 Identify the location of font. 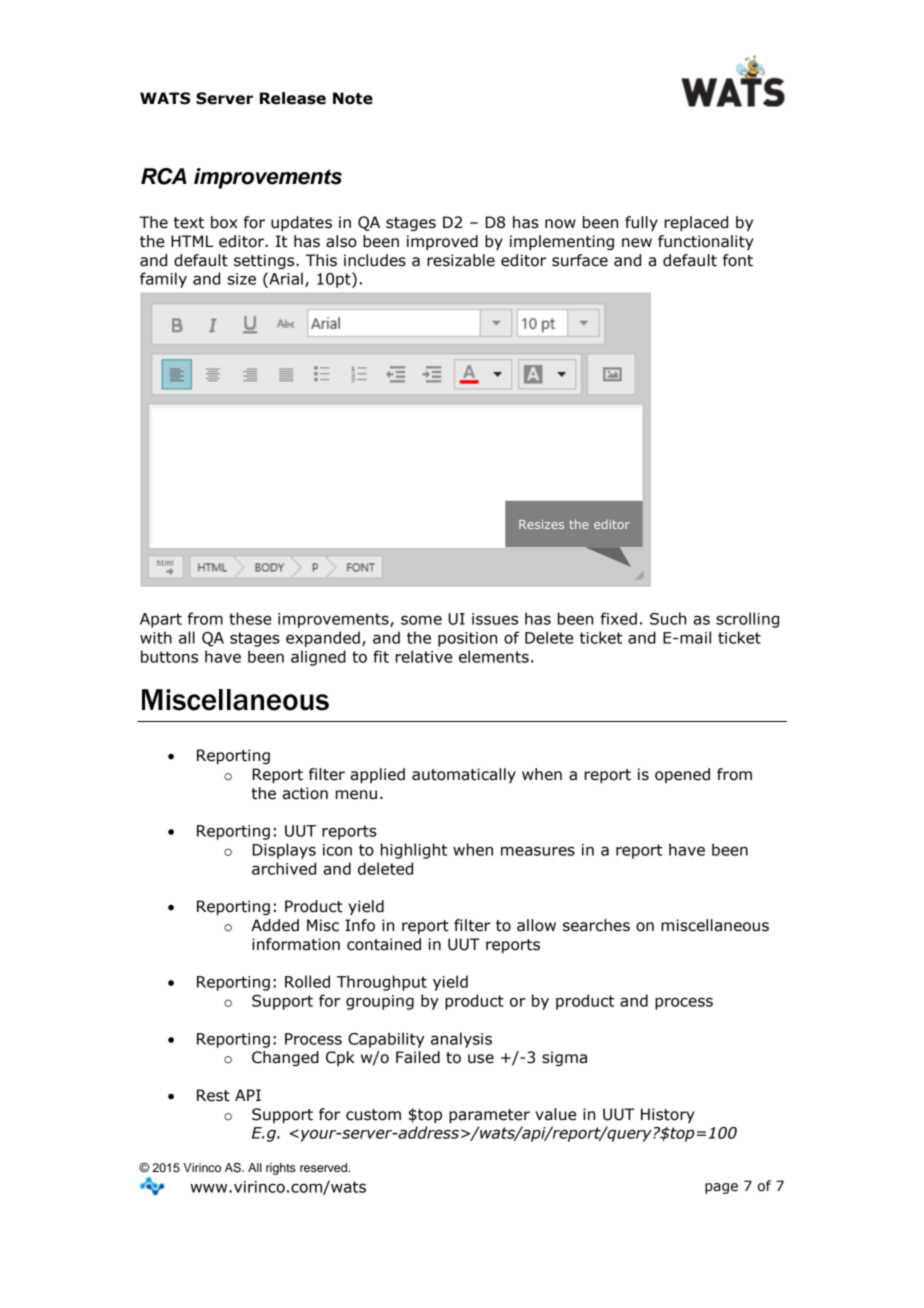
(738, 260).
